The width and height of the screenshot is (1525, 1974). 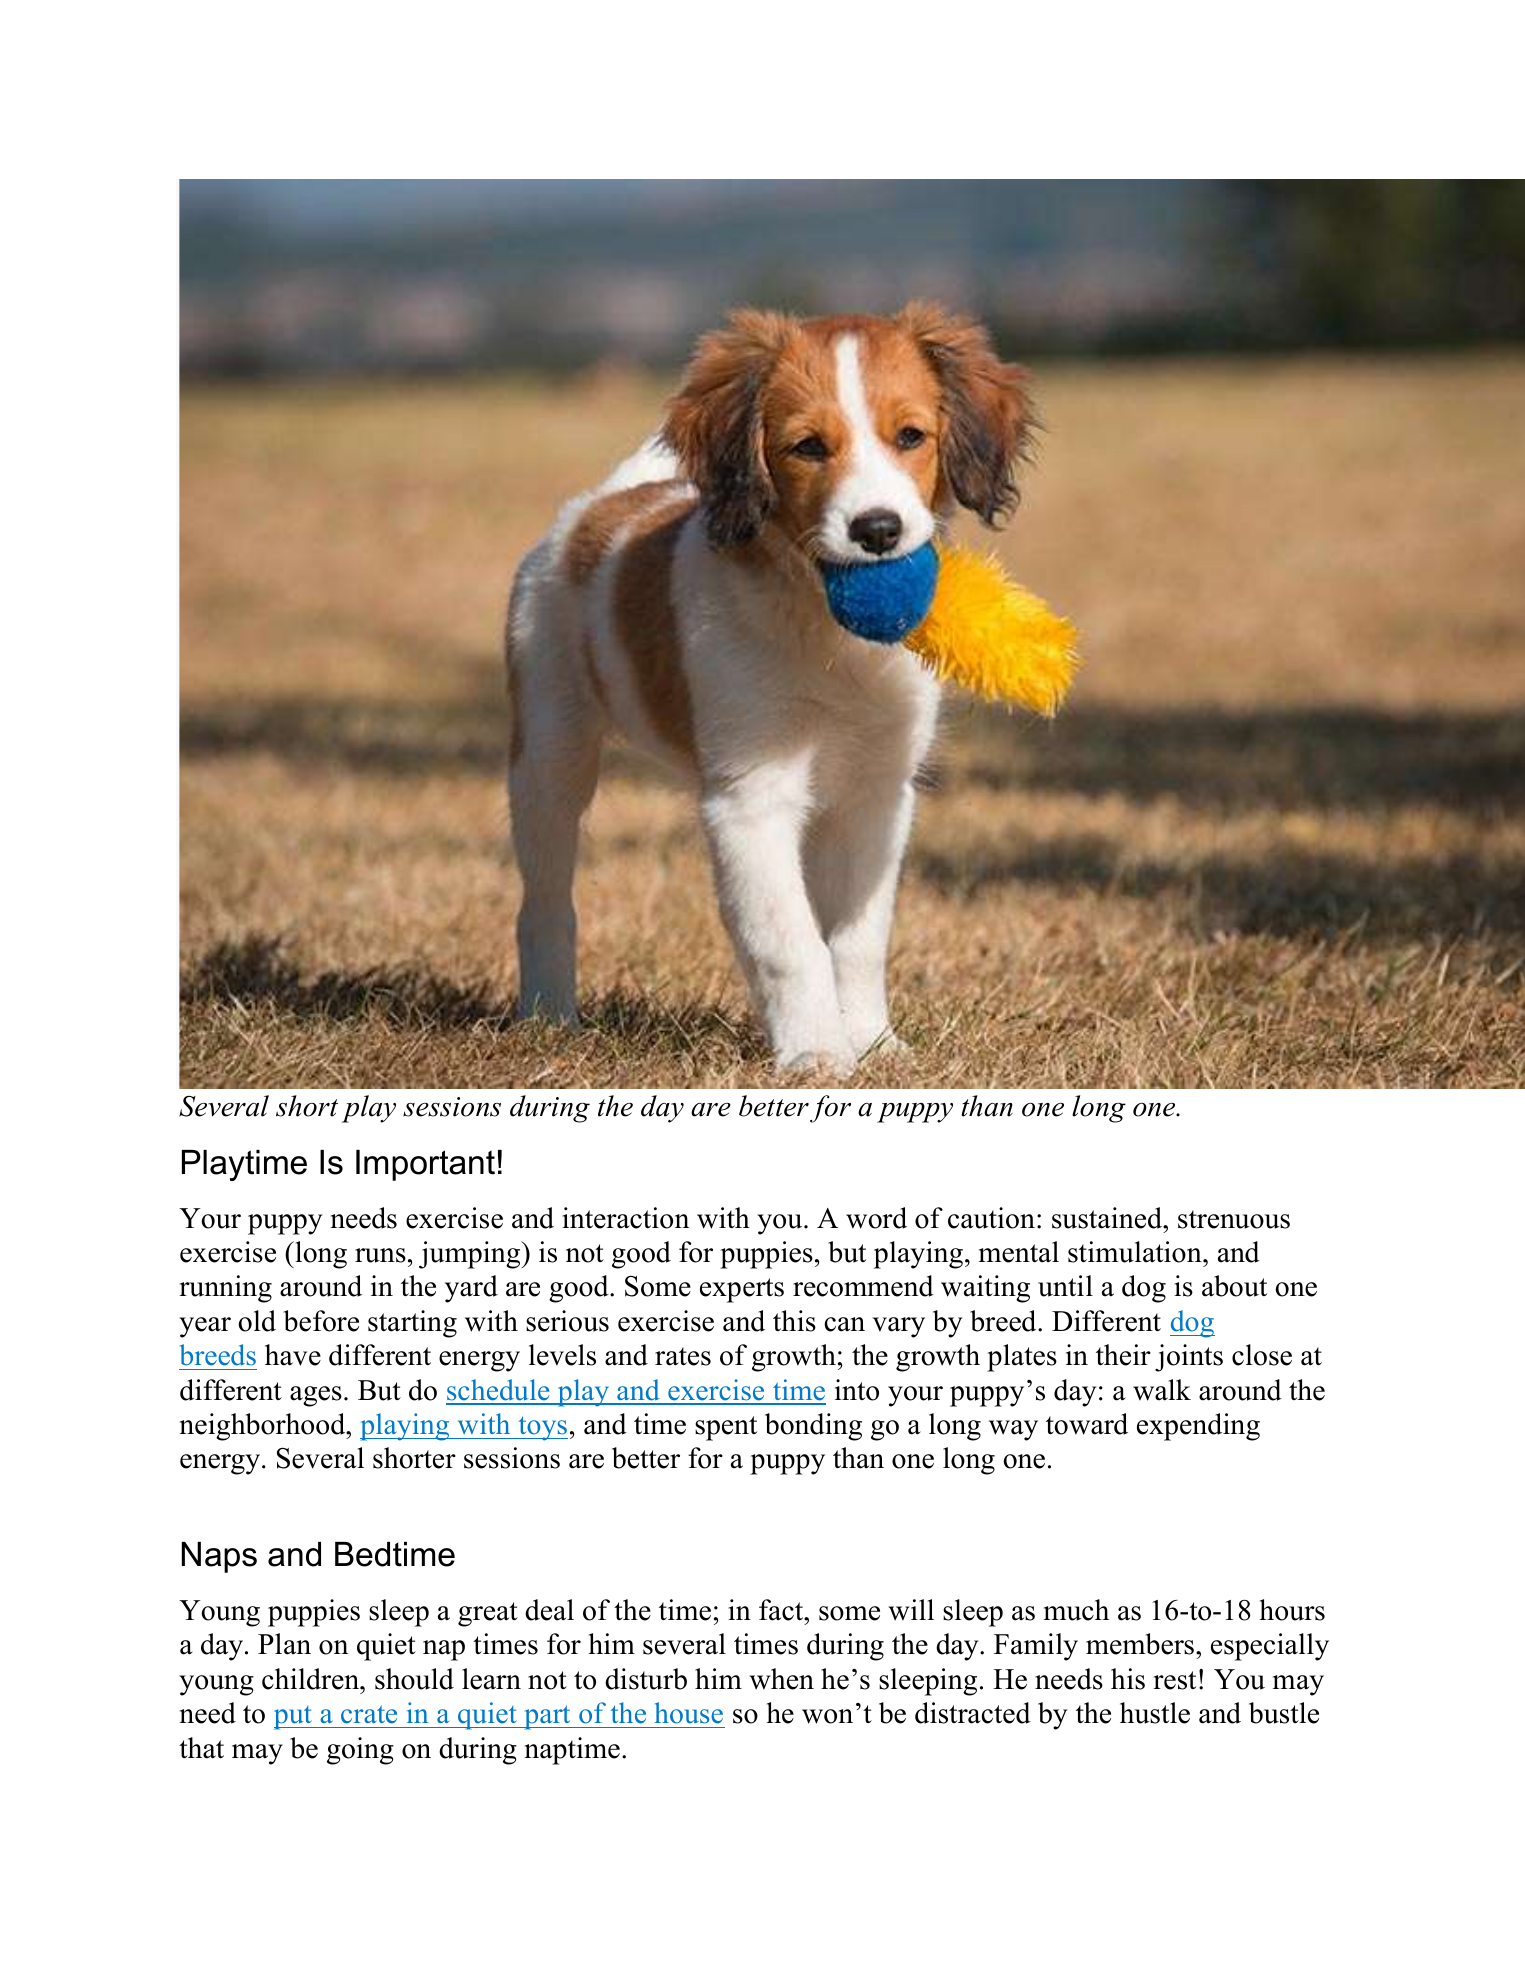 I want to click on Important, so click(x=425, y=1165).
